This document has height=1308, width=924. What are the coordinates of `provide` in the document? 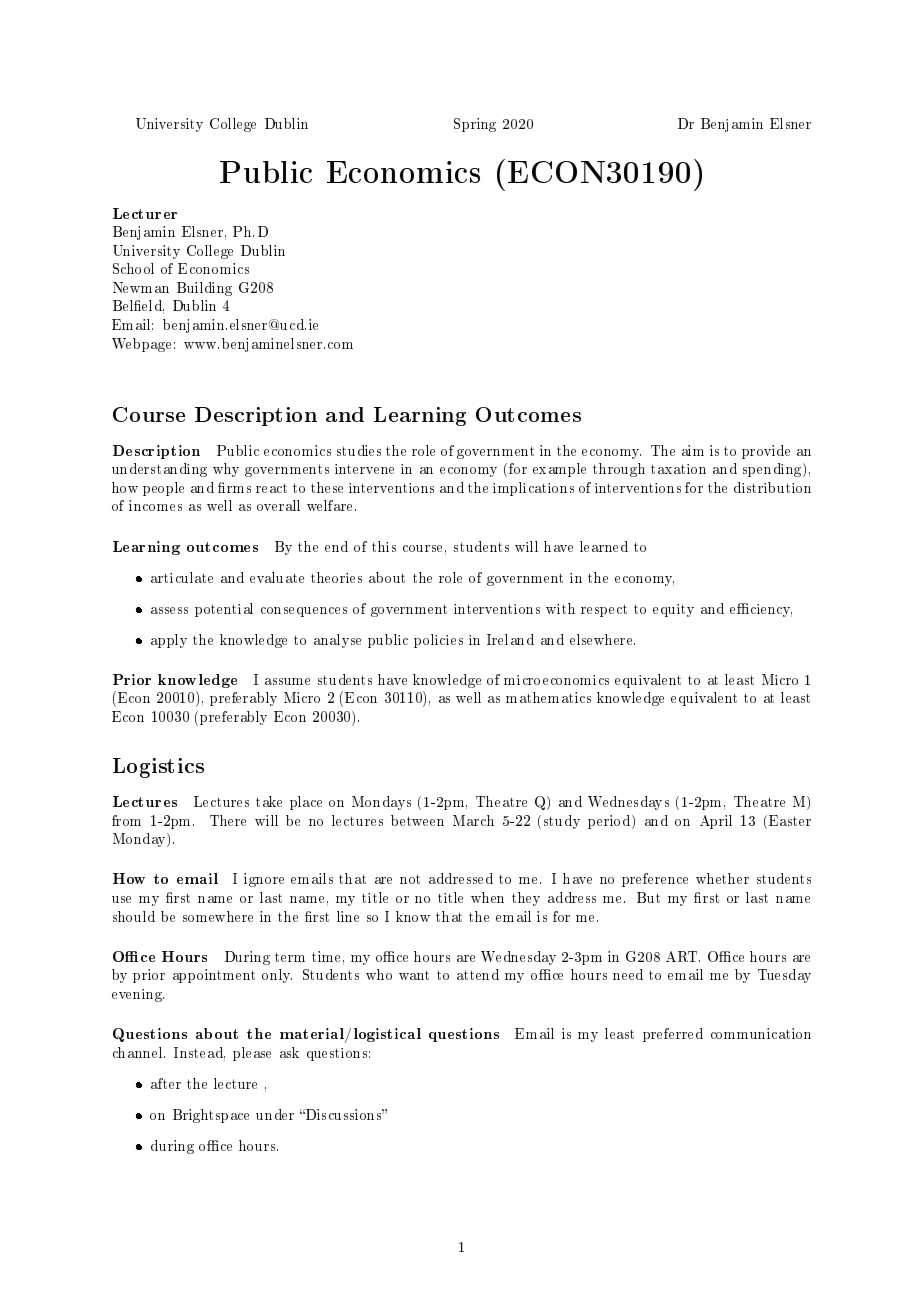 It's located at (766, 452).
